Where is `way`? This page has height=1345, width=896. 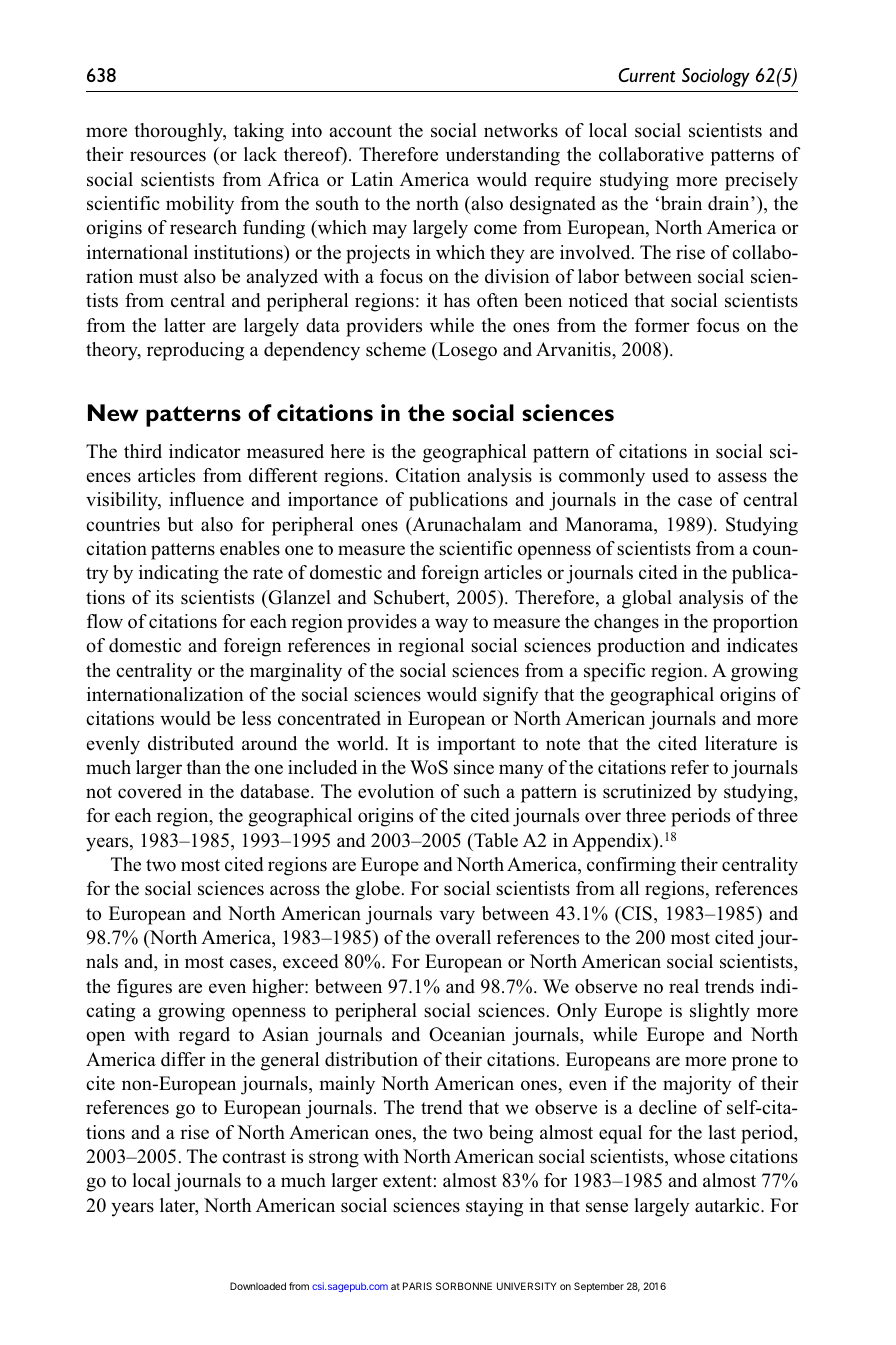 way is located at coordinates (451, 625).
